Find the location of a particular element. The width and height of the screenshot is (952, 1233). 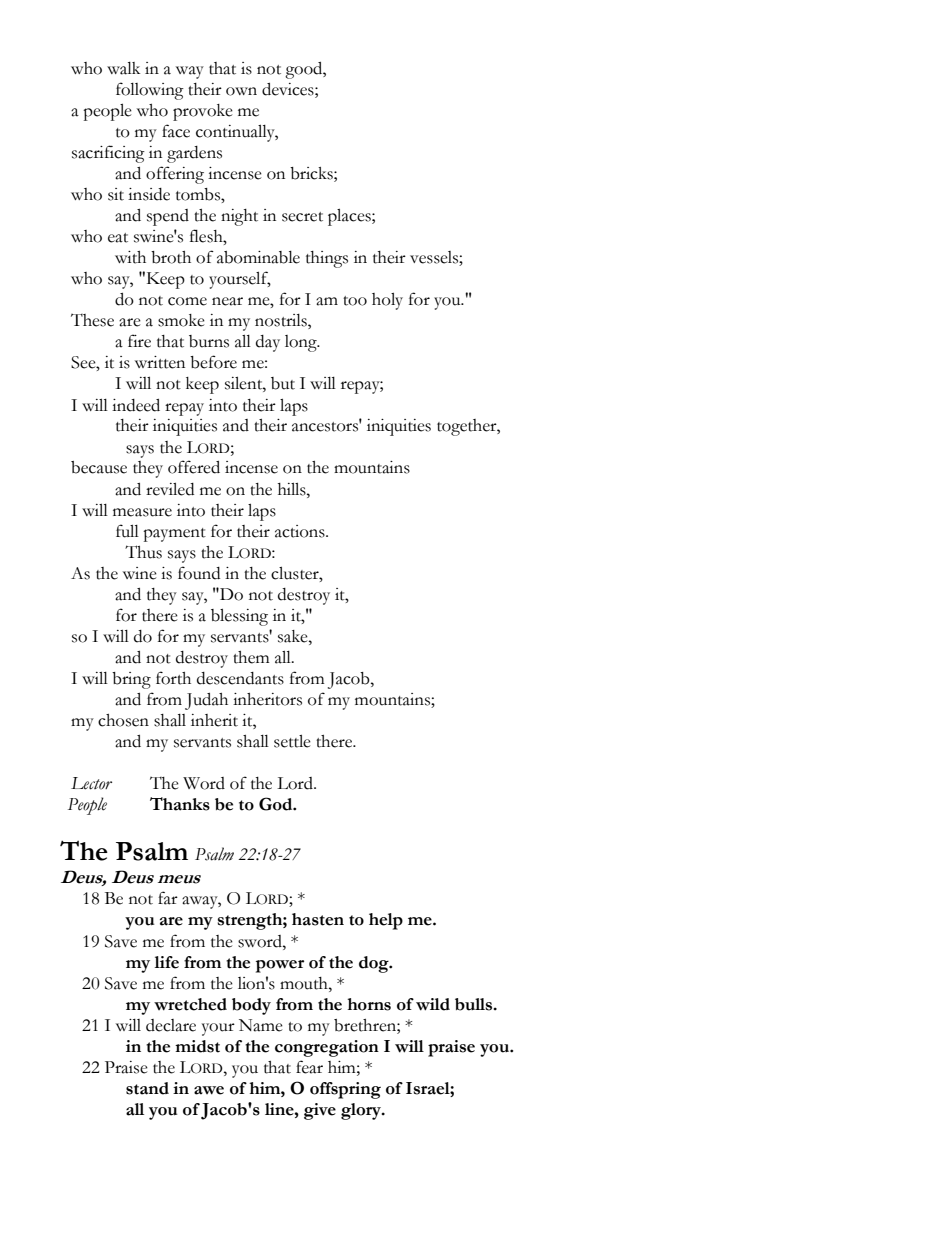

day is located at coordinates (268, 343).
